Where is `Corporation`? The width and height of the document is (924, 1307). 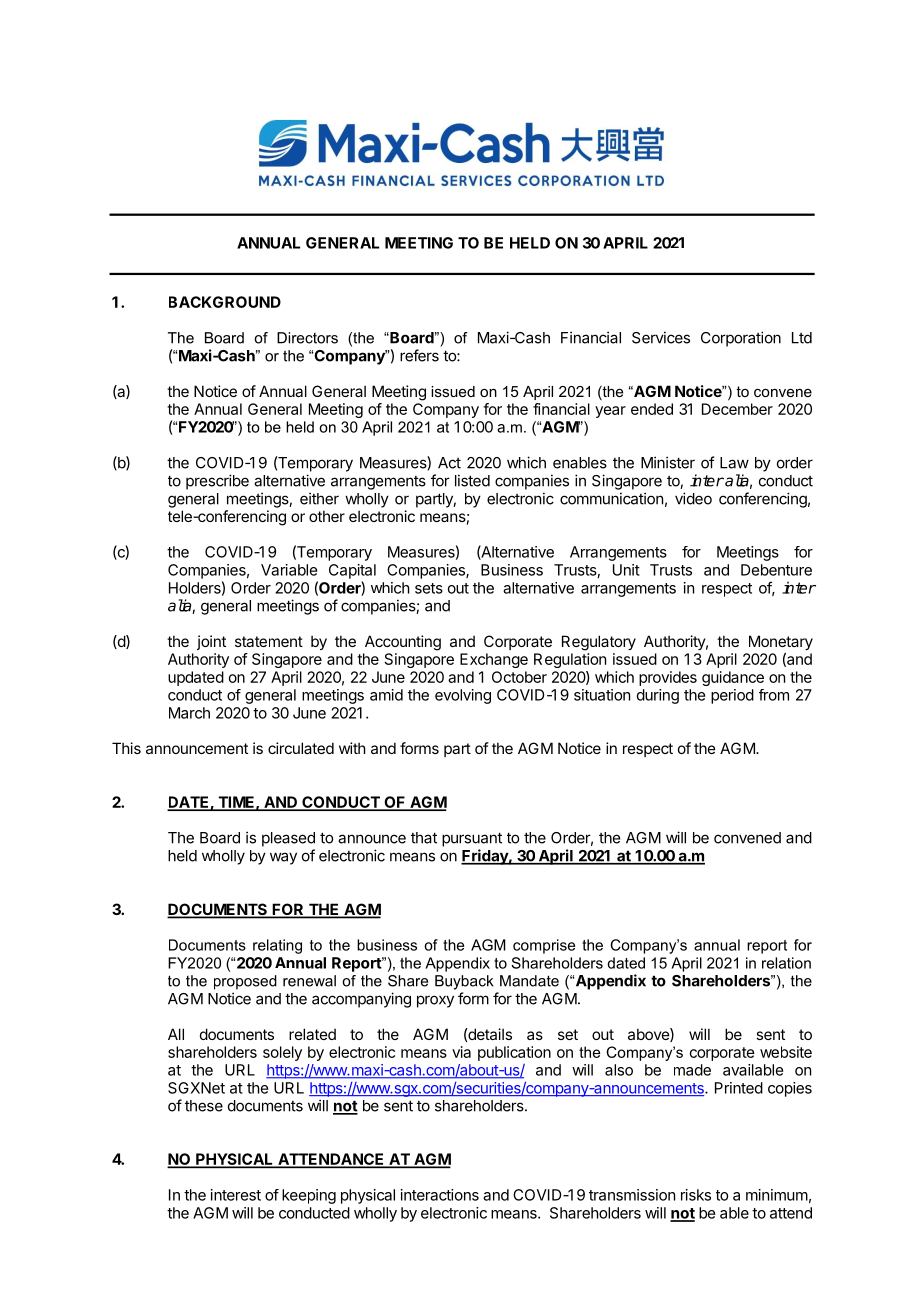
Corporation is located at coordinates (741, 339).
